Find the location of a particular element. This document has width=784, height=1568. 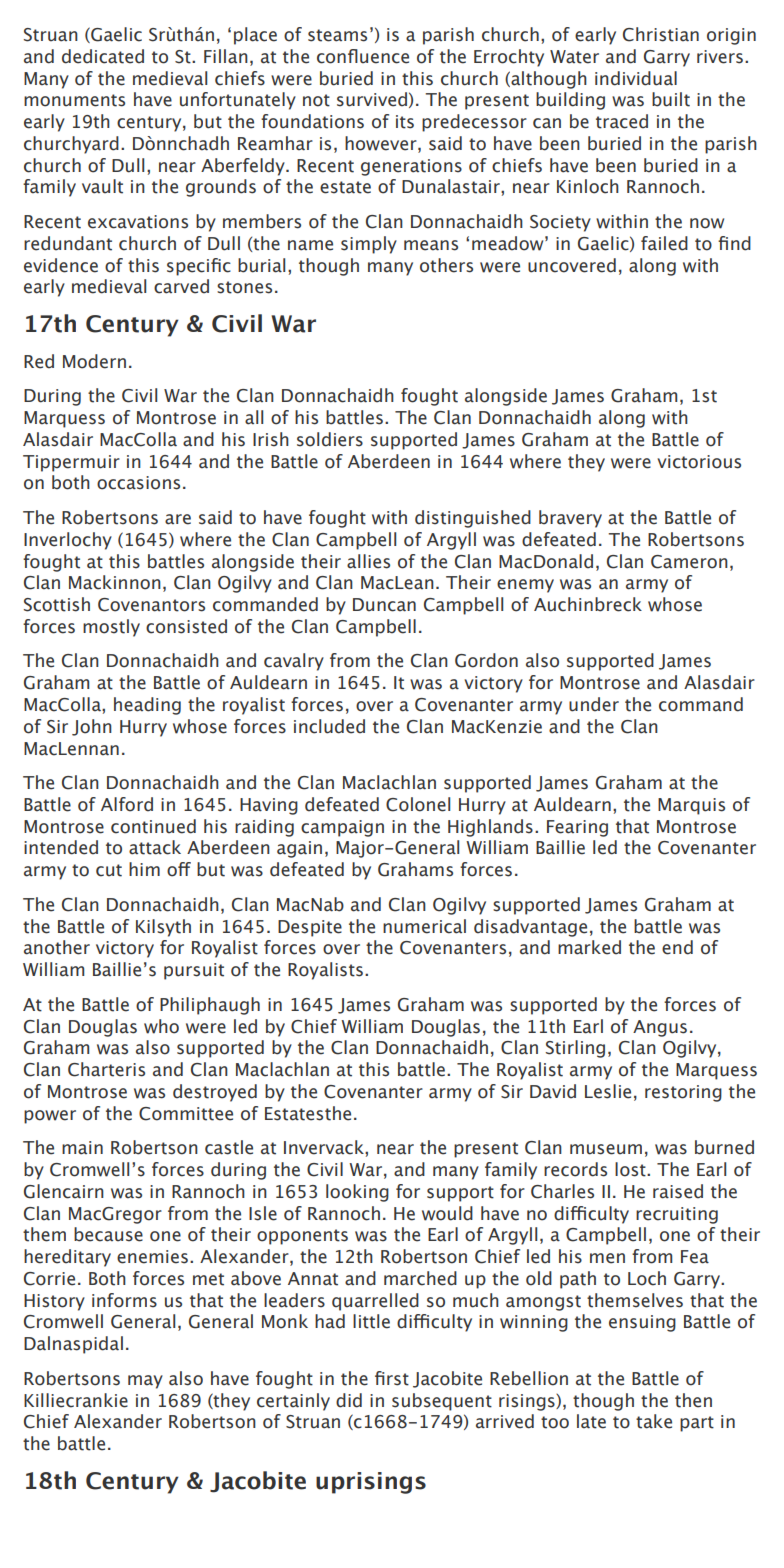

occasions is located at coordinates (138, 483).
